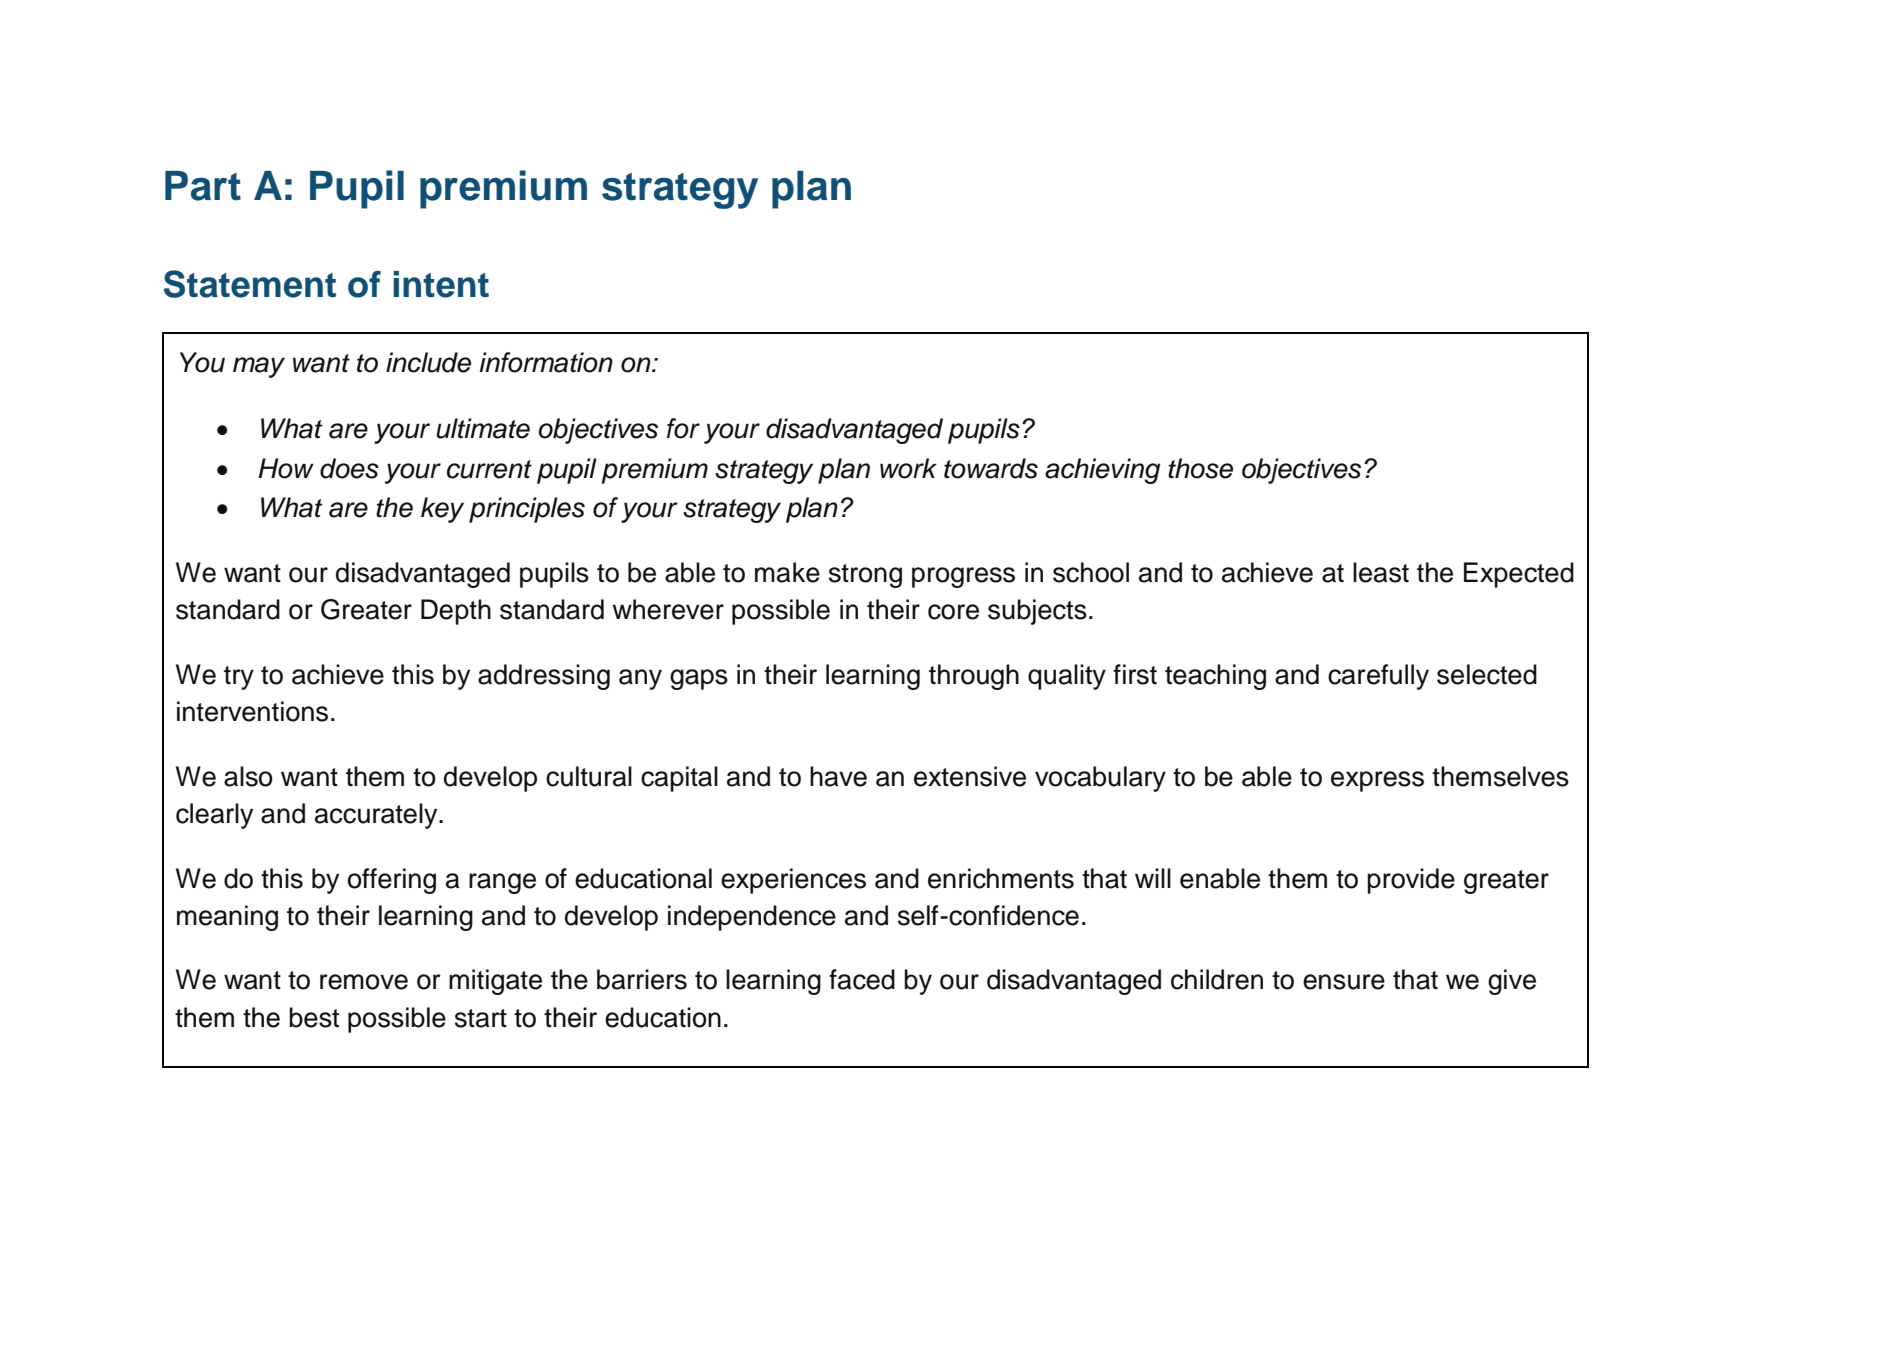 The width and height of the screenshot is (1902, 1345). I want to click on ultimate, so click(483, 428).
